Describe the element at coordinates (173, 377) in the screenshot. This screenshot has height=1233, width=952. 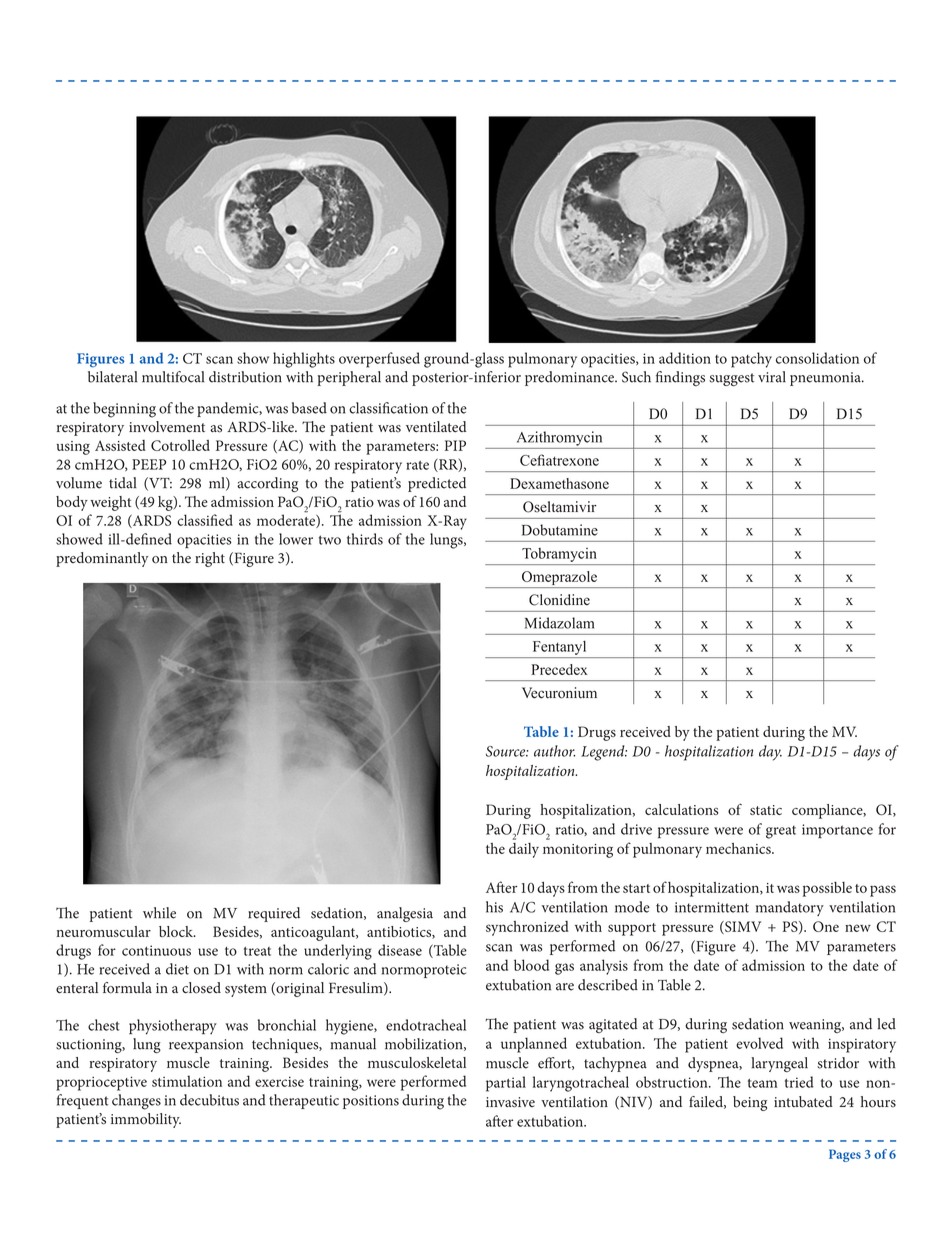
I see `multifocal` at that location.
